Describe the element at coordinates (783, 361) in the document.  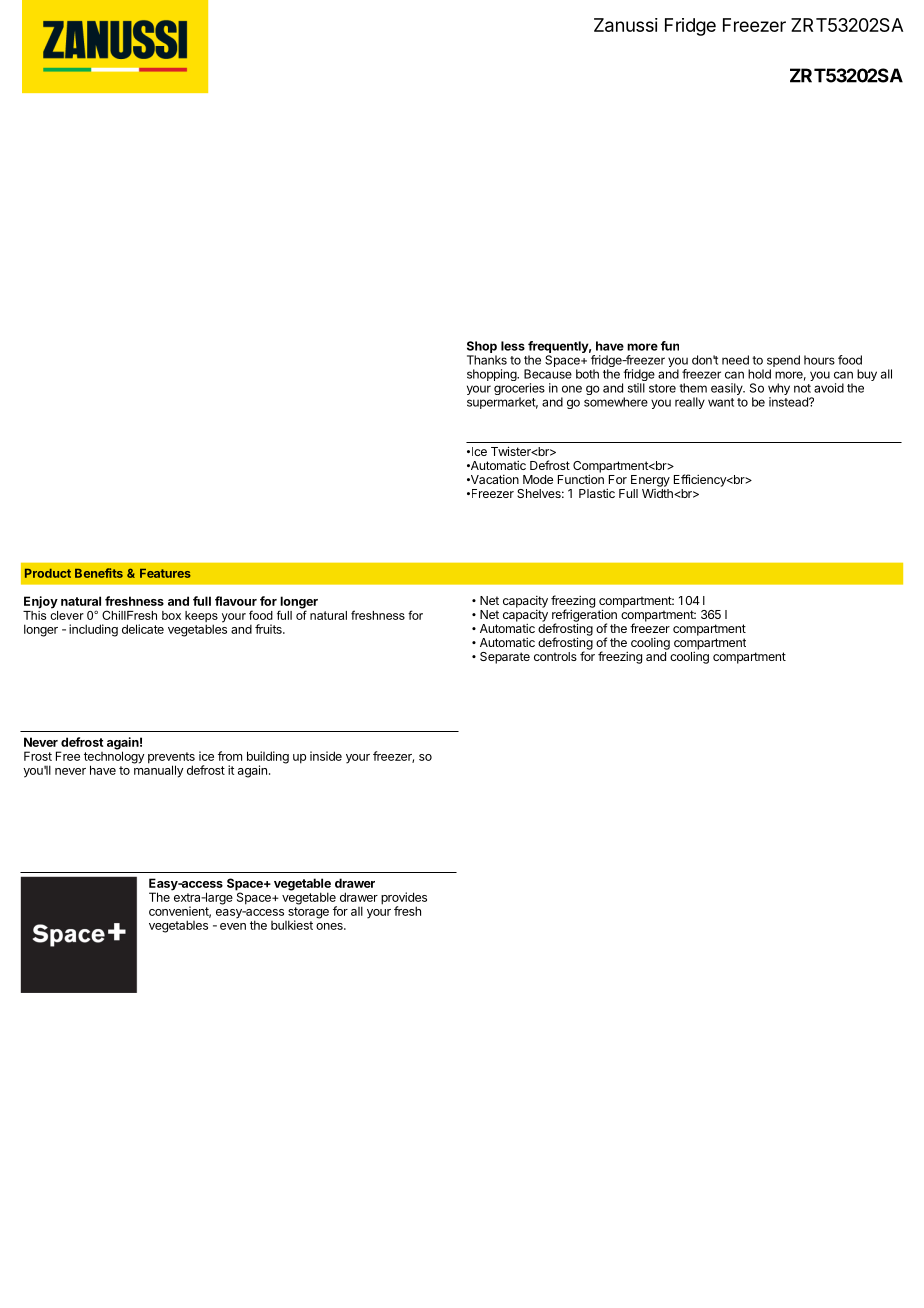
I see `spend` at that location.
